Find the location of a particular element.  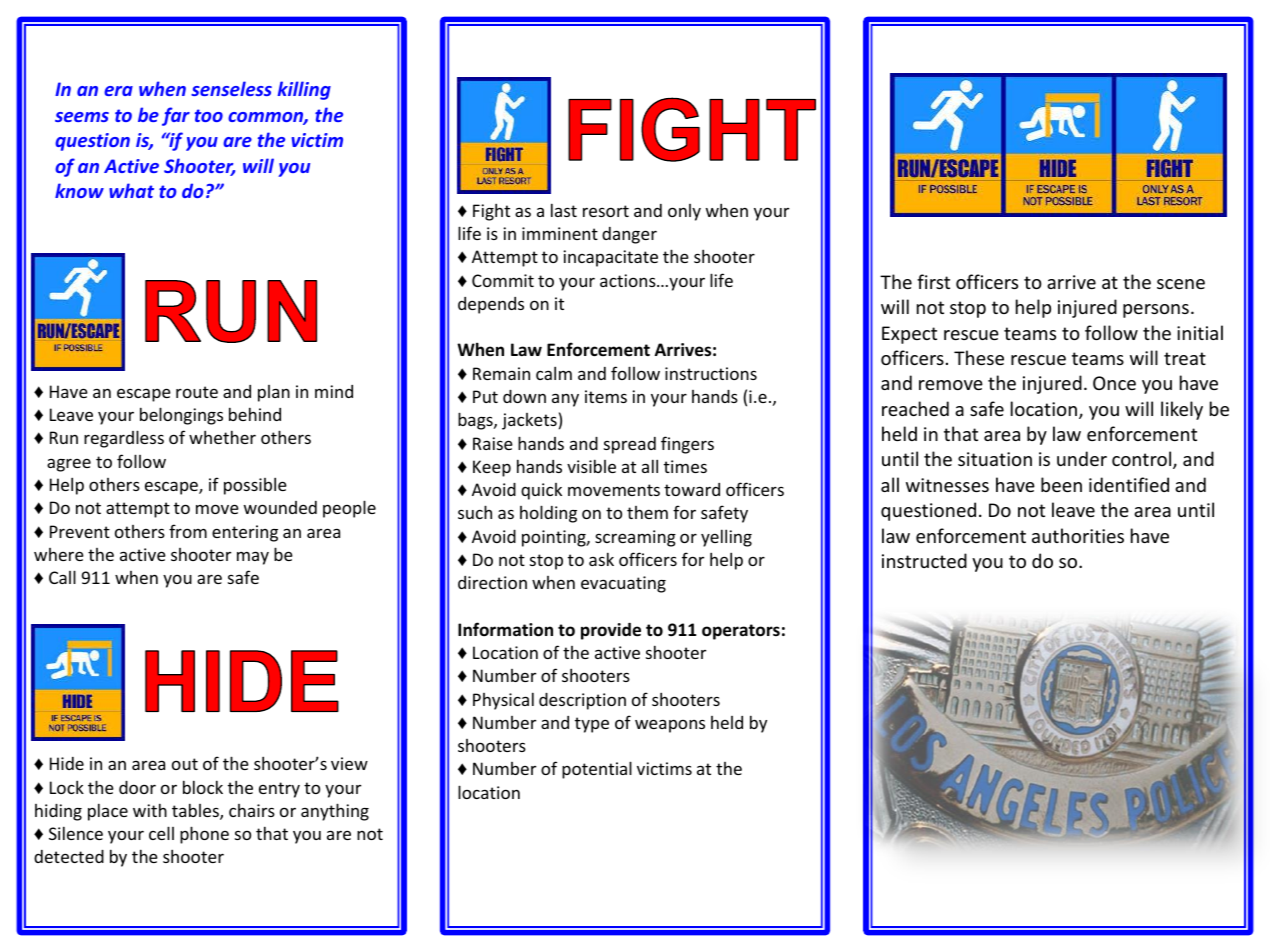

weapons is located at coordinates (670, 726).
